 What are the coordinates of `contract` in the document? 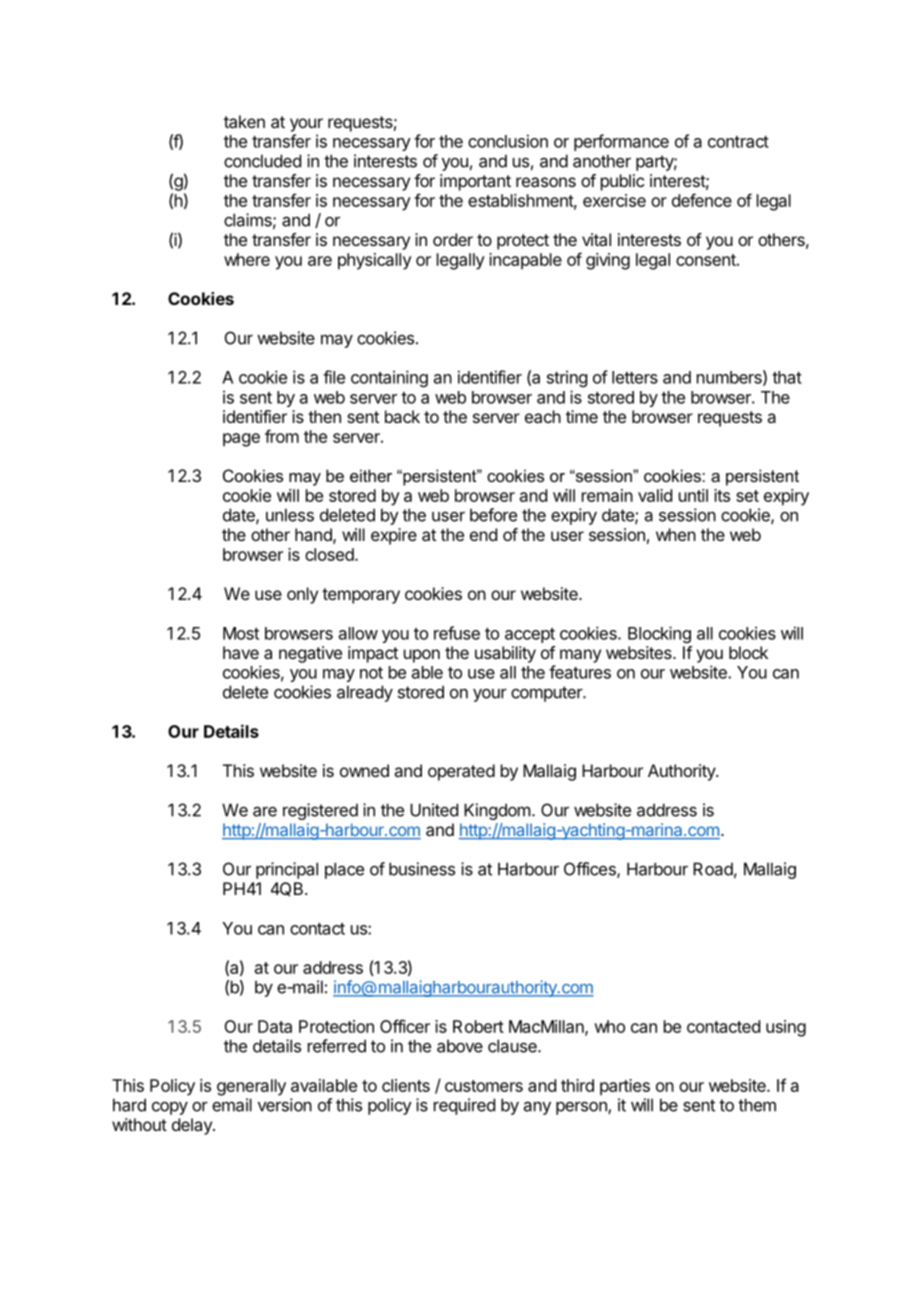 It's located at (738, 142).
